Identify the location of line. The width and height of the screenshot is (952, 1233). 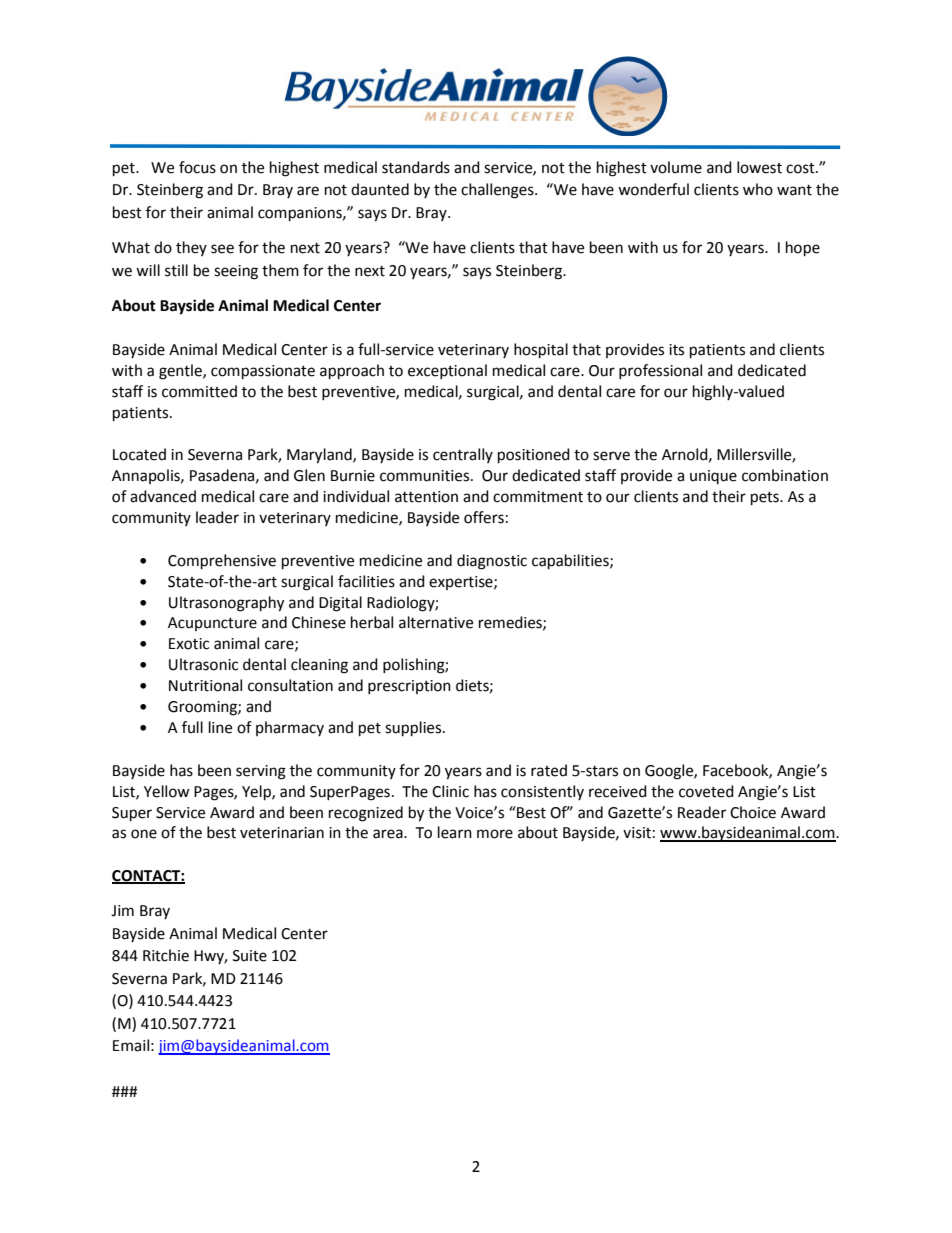
(220, 727).
